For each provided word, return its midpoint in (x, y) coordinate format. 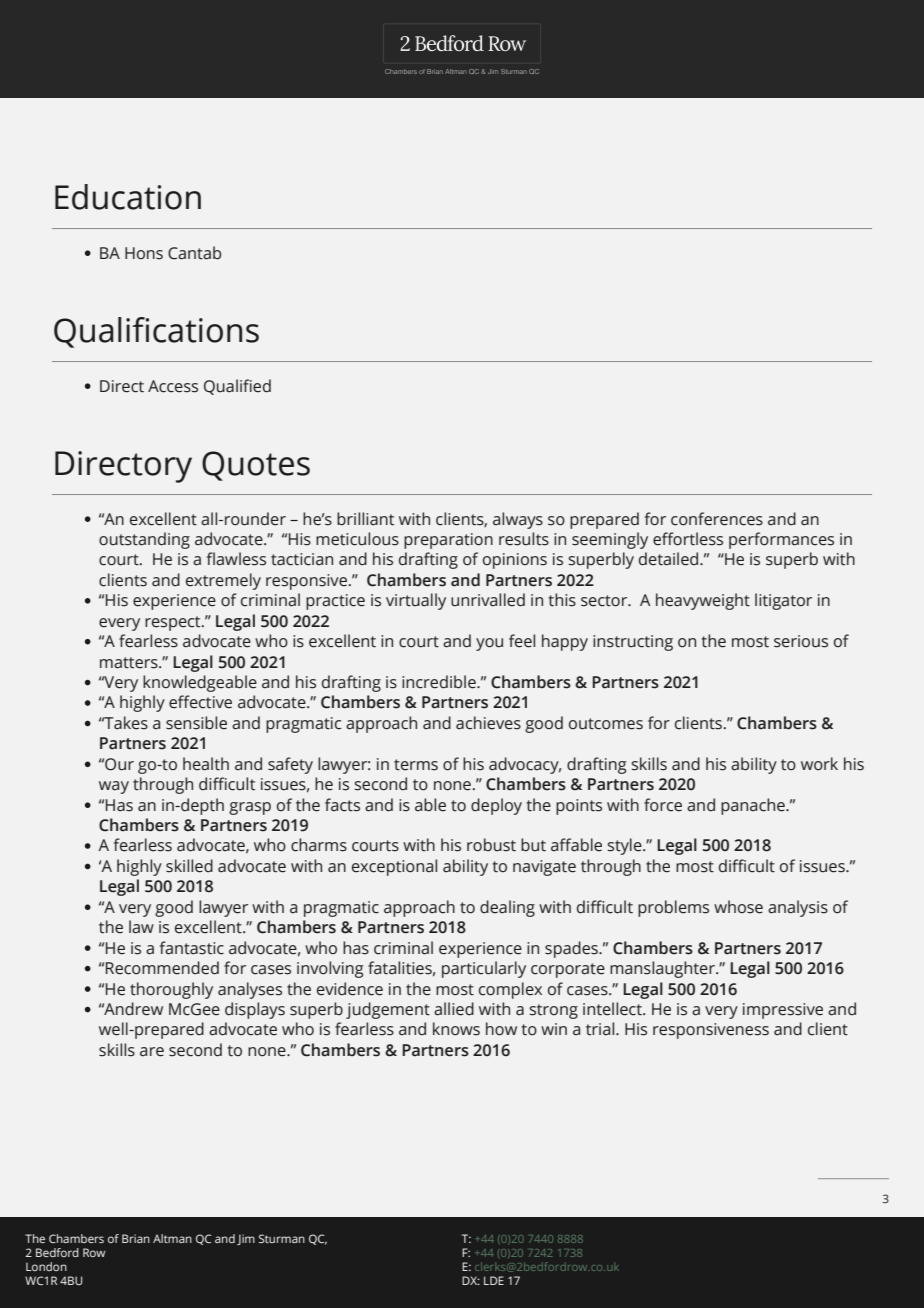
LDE (494, 1280)
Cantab (194, 253)
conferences (717, 519)
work (819, 764)
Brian (136, 1238)
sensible (196, 723)
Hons (144, 253)
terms (416, 765)
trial (601, 1029)
